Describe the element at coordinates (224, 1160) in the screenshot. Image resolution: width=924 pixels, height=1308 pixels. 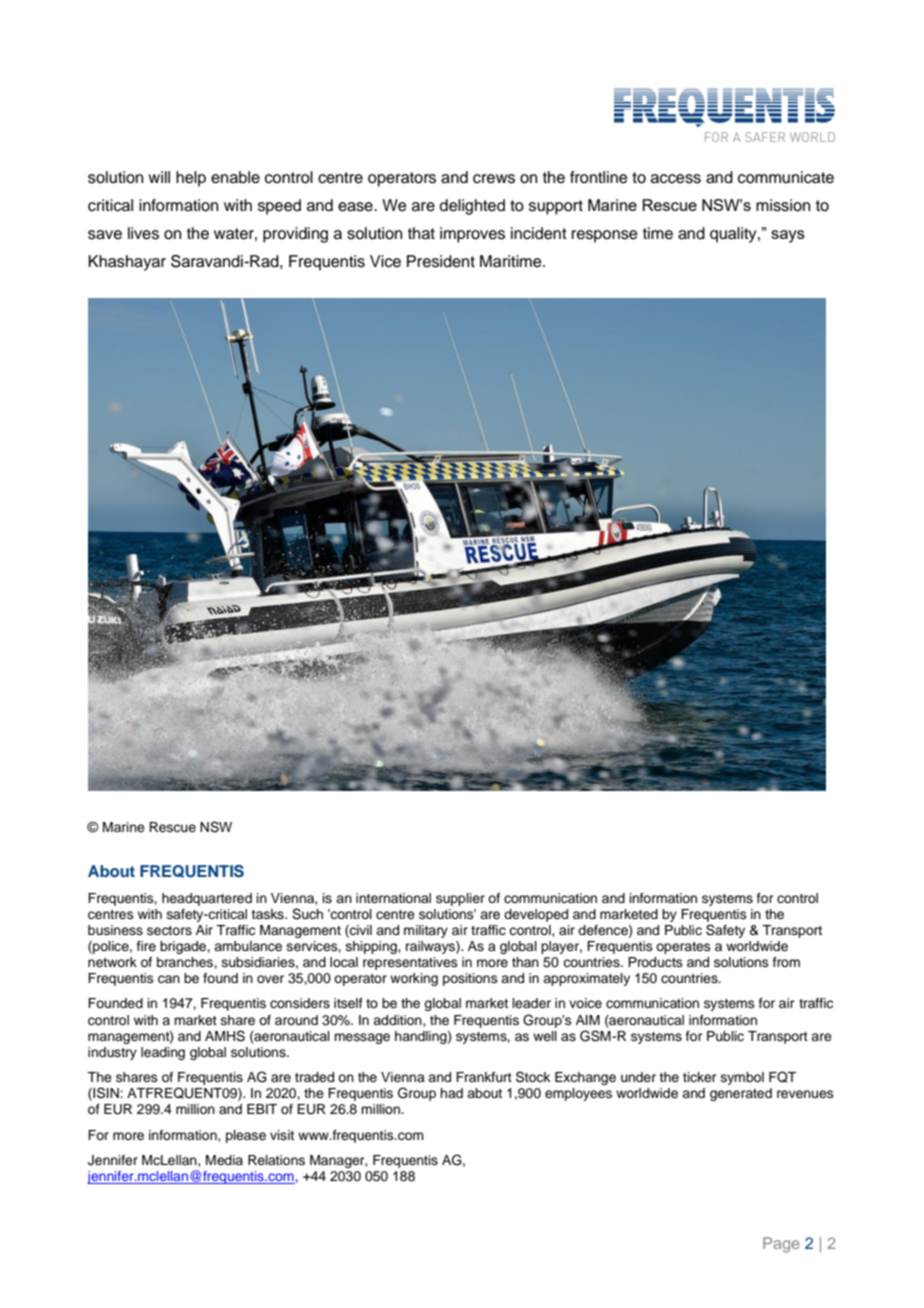
I see `Media` at that location.
